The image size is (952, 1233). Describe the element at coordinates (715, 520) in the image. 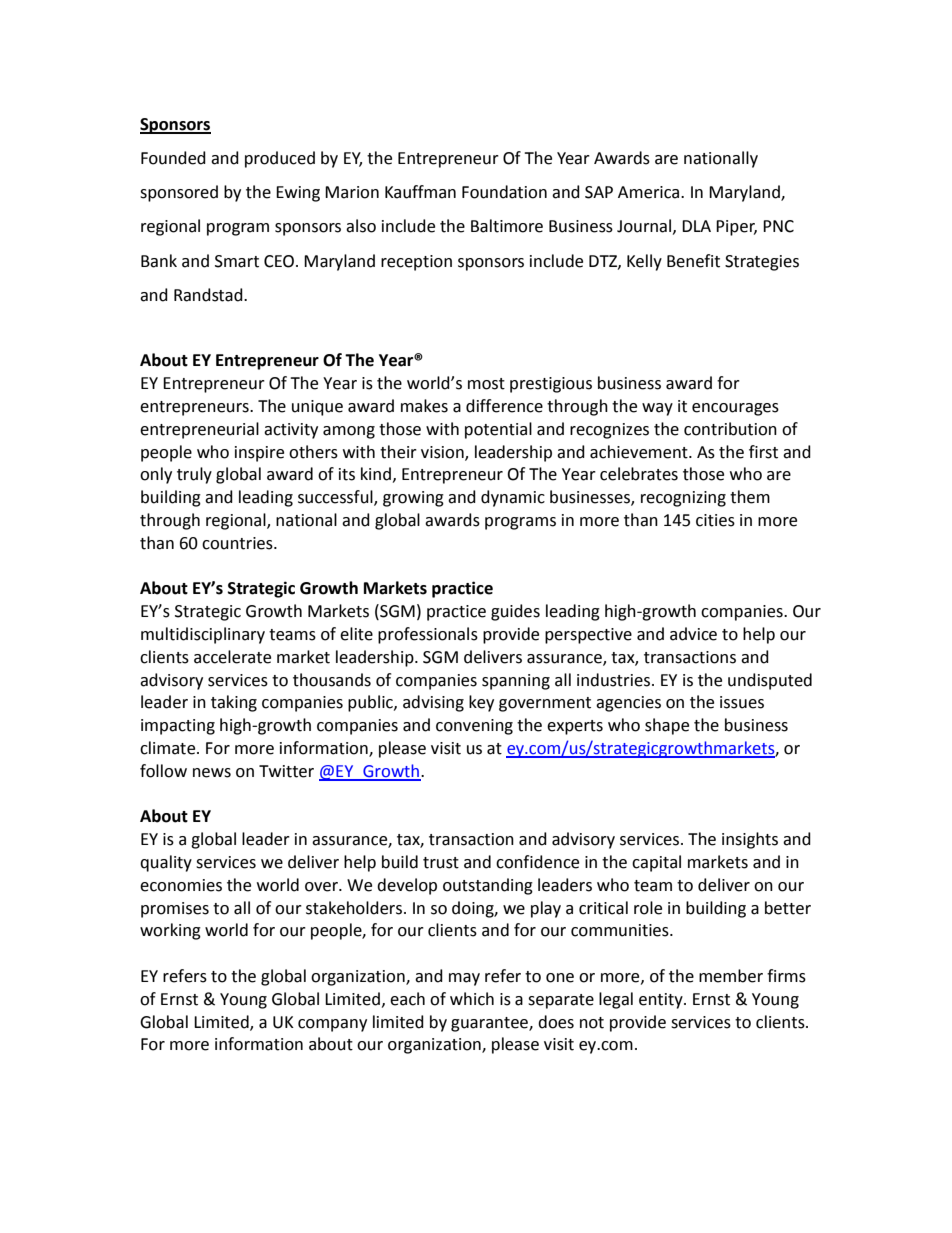

I see `cities` at that location.
